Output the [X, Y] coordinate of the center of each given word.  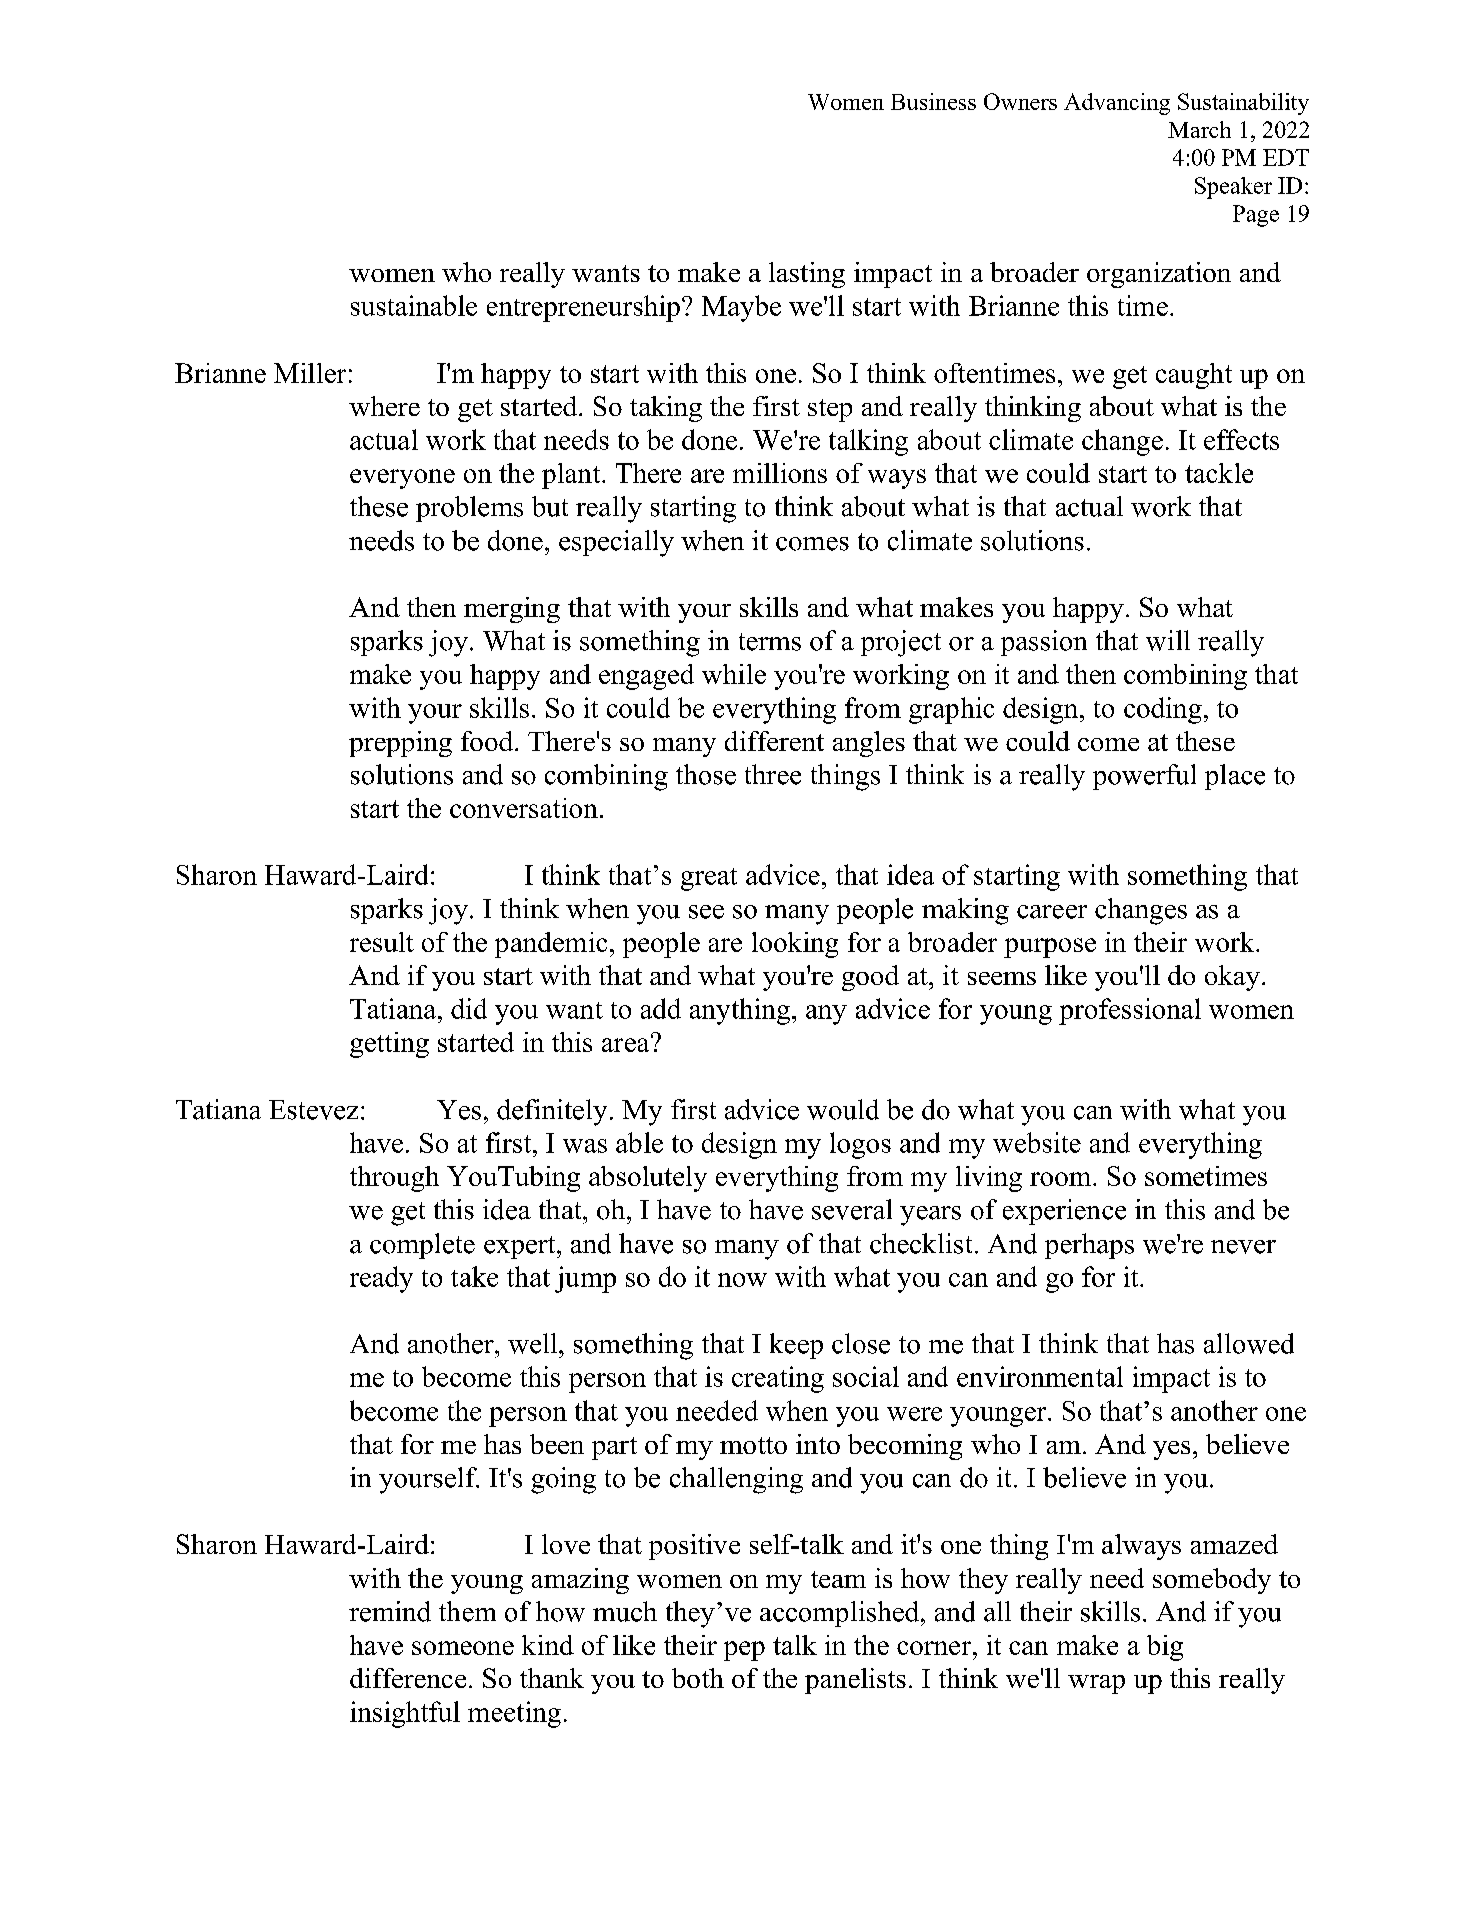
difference [408, 1678]
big [1165, 1648]
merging [512, 610]
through [394, 1179]
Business [933, 101]
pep [744, 1651]
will [1168, 640]
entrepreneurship [583, 308]
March [1199, 129]
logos [860, 1145]
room [1062, 1179]
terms [770, 642]
